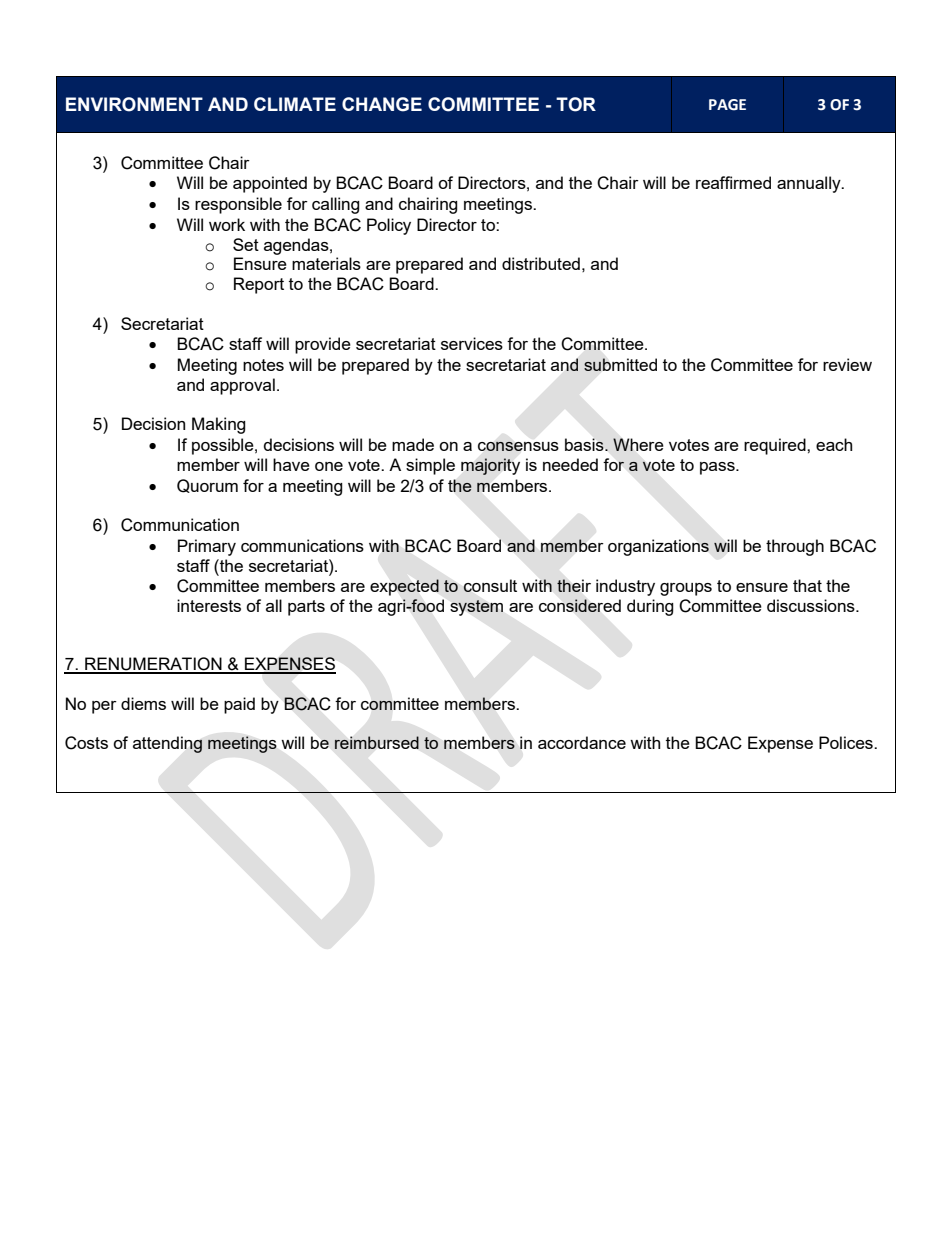 This page has height=1233, width=952. Describe the element at coordinates (812, 605) in the page. I see `discussions` at that location.
